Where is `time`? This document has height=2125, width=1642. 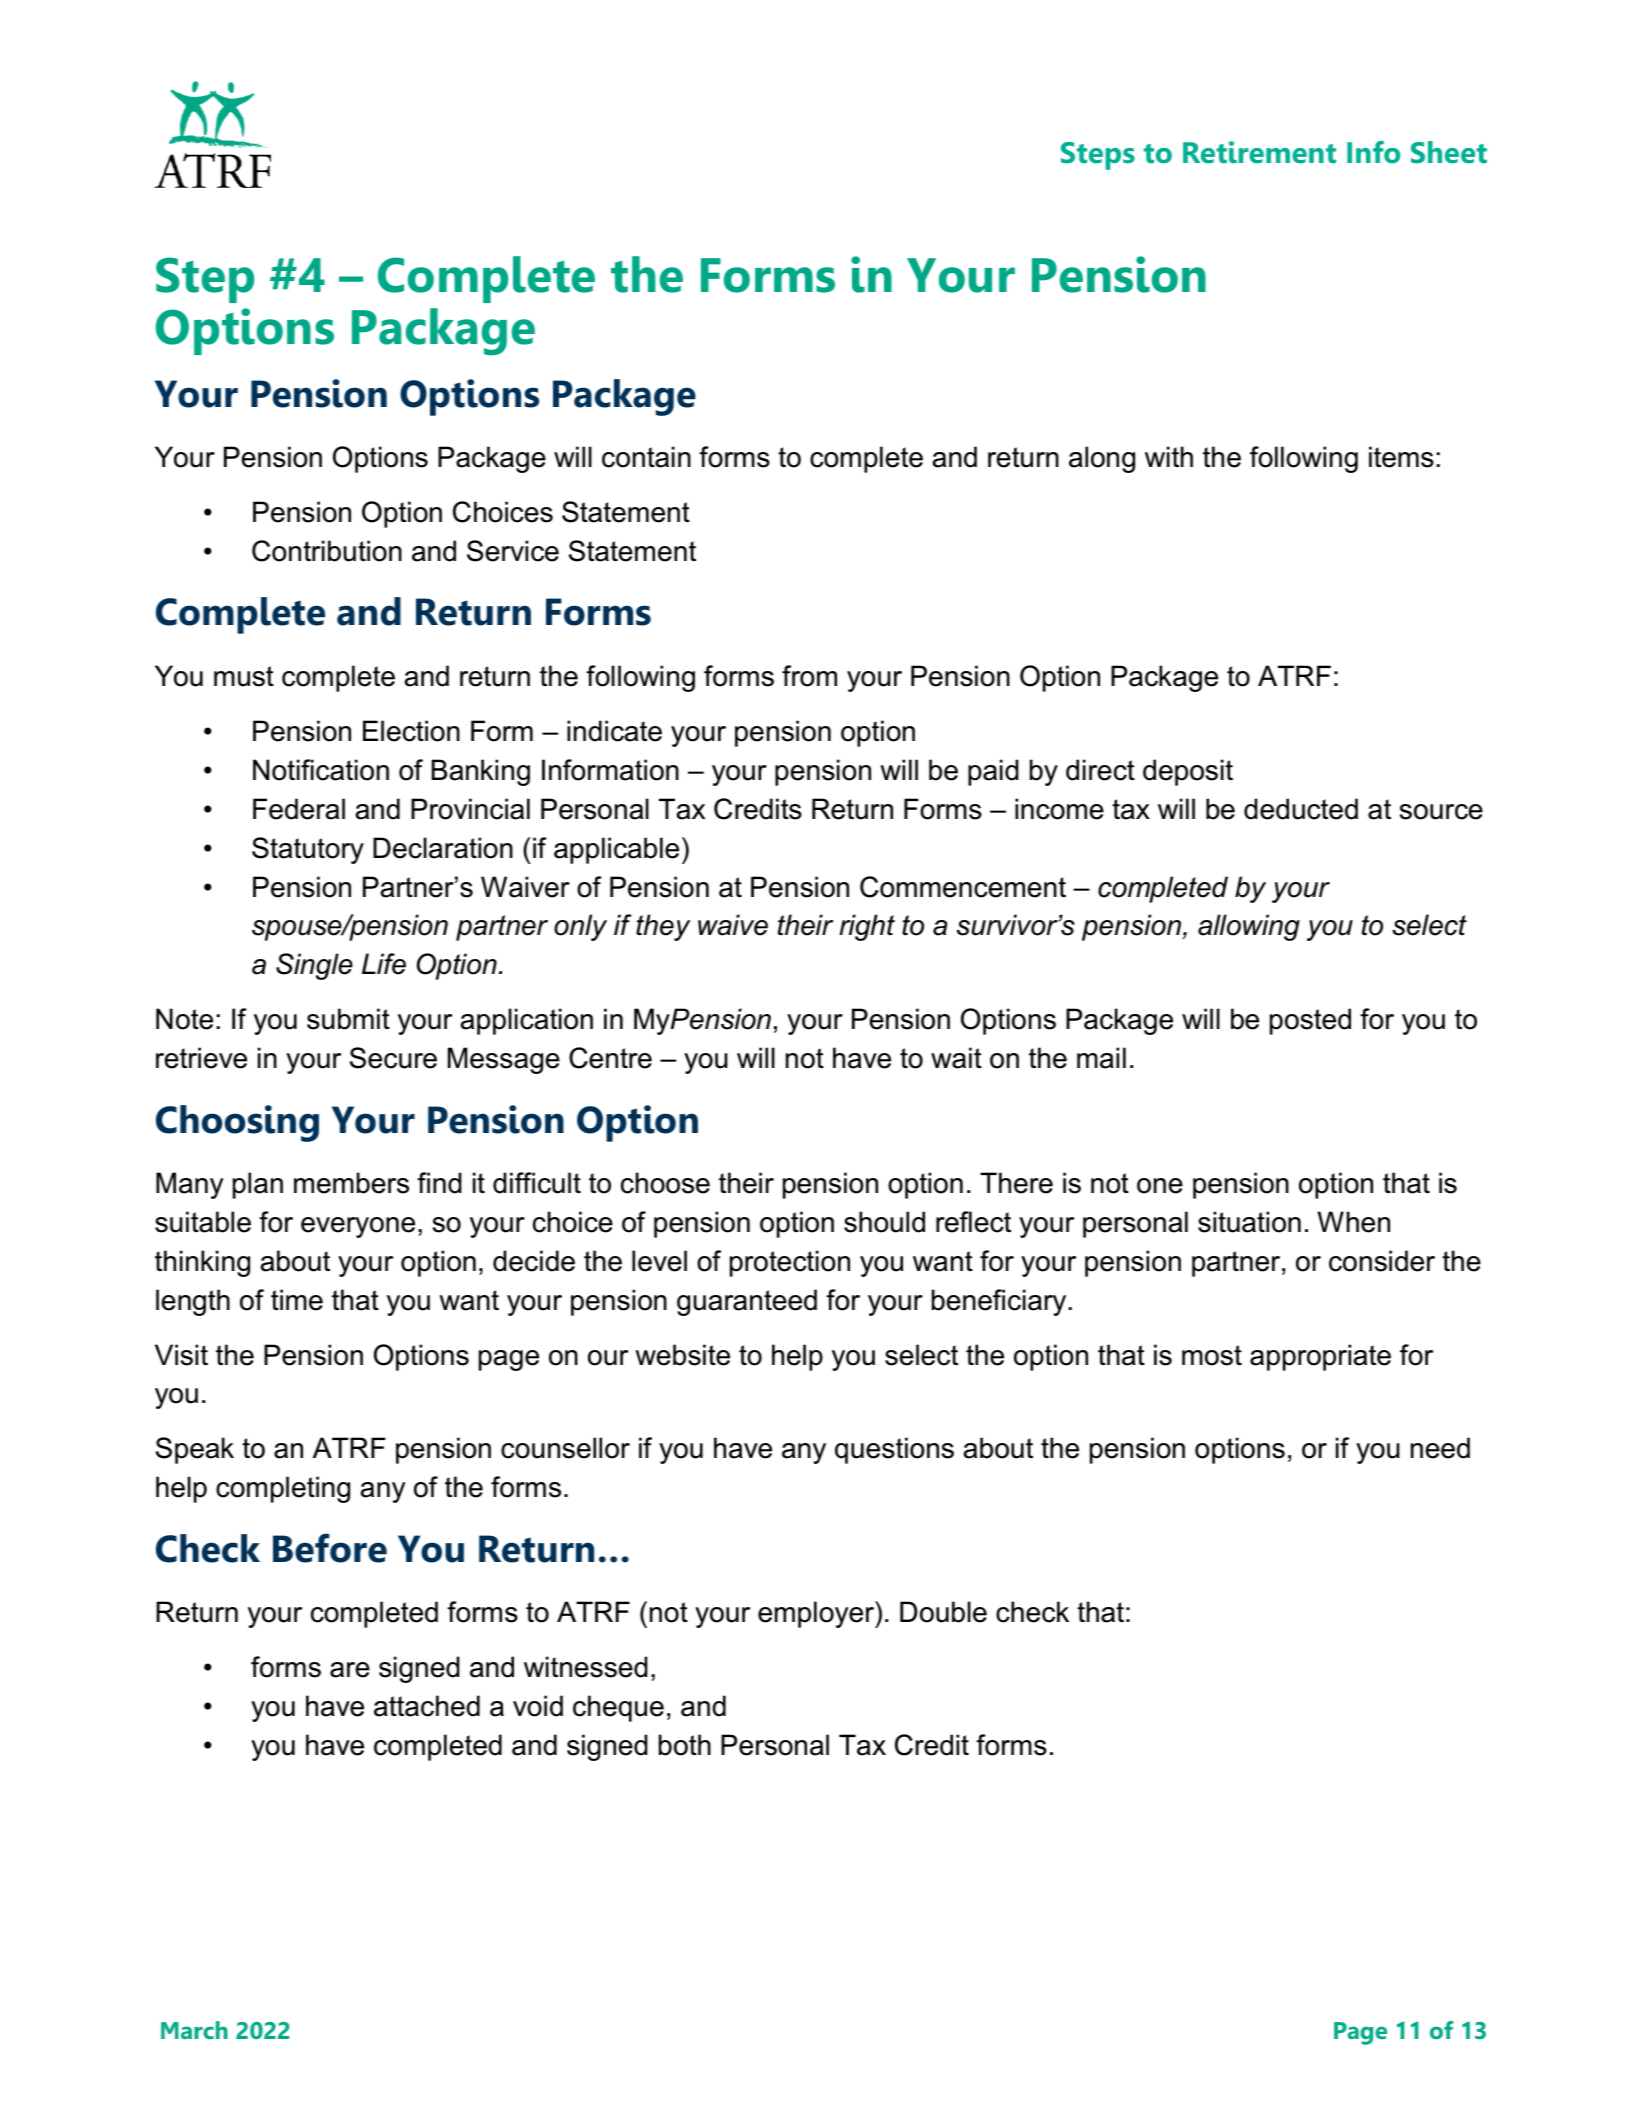 time is located at coordinates (297, 1300).
